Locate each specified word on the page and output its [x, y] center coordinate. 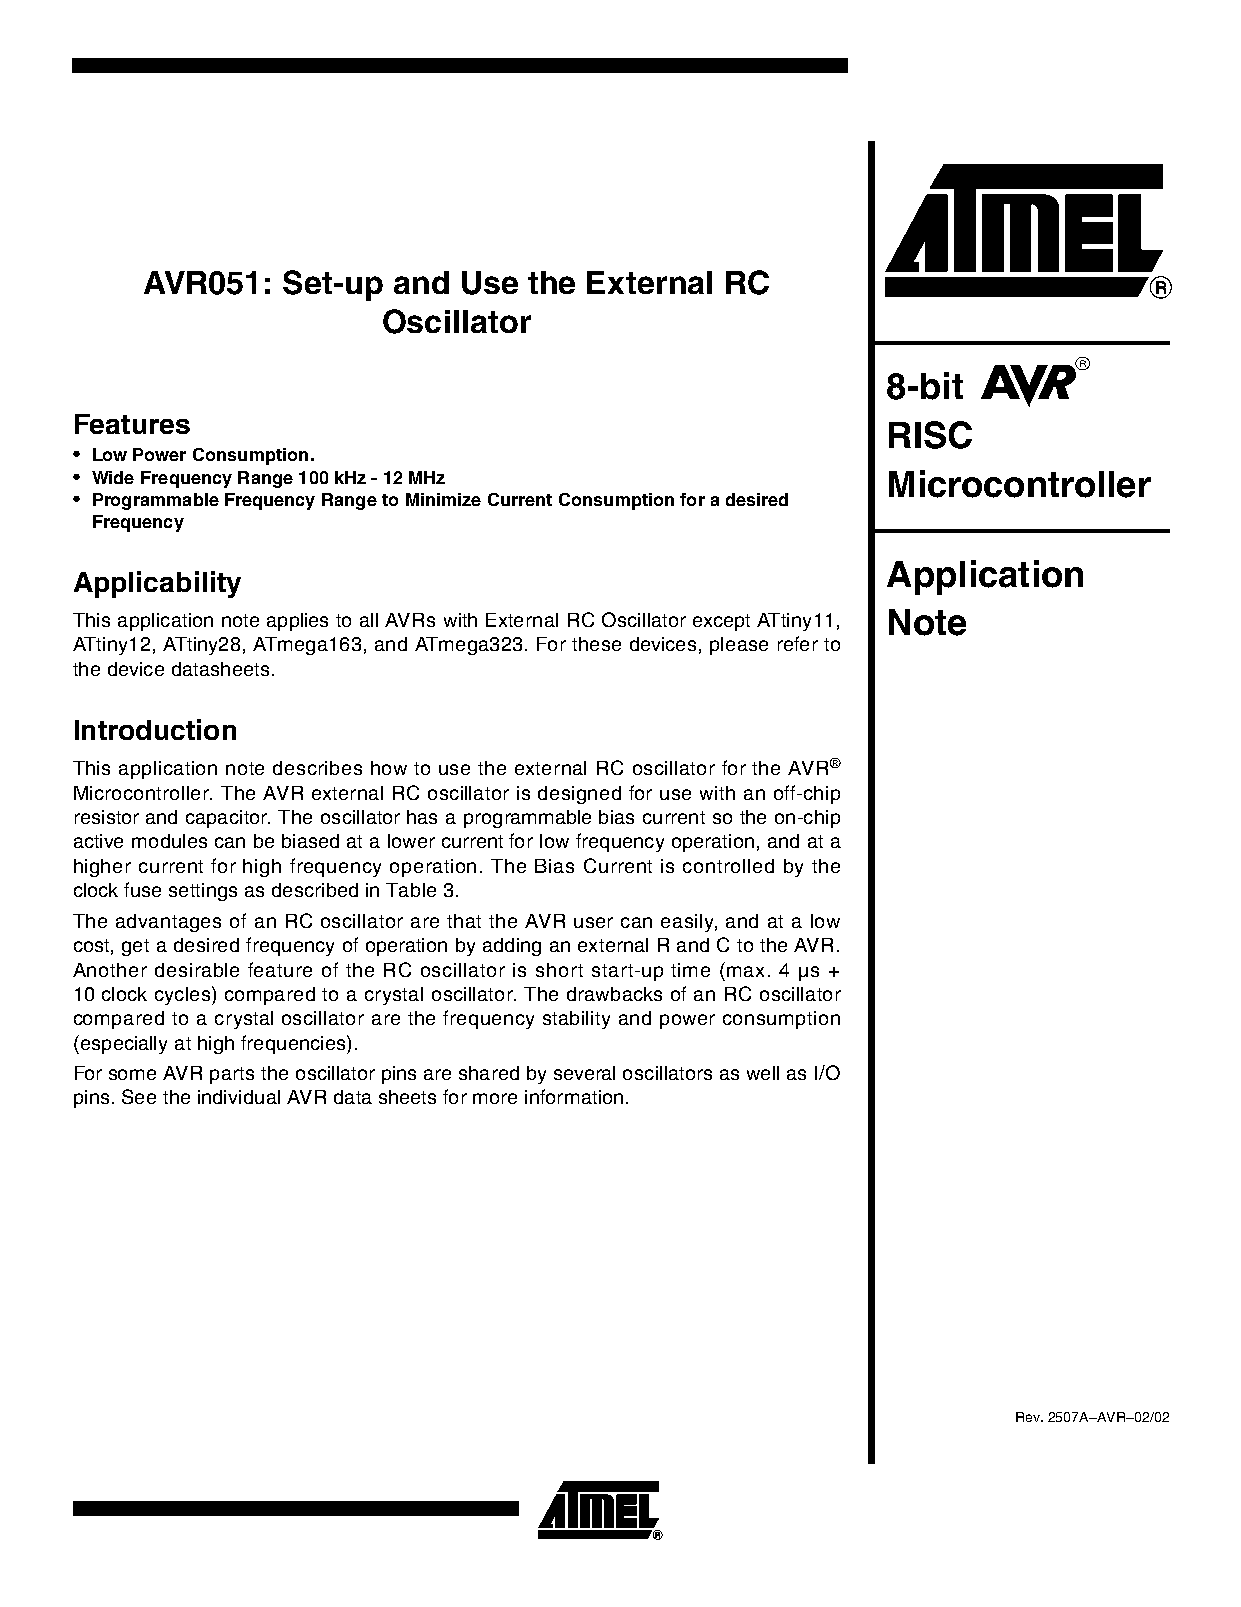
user [593, 922]
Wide [113, 477]
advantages [168, 923]
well [763, 1073]
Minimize [443, 499]
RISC [930, 435]
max [745, 971]
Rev [1029, 1417]
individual [239, 1097]
